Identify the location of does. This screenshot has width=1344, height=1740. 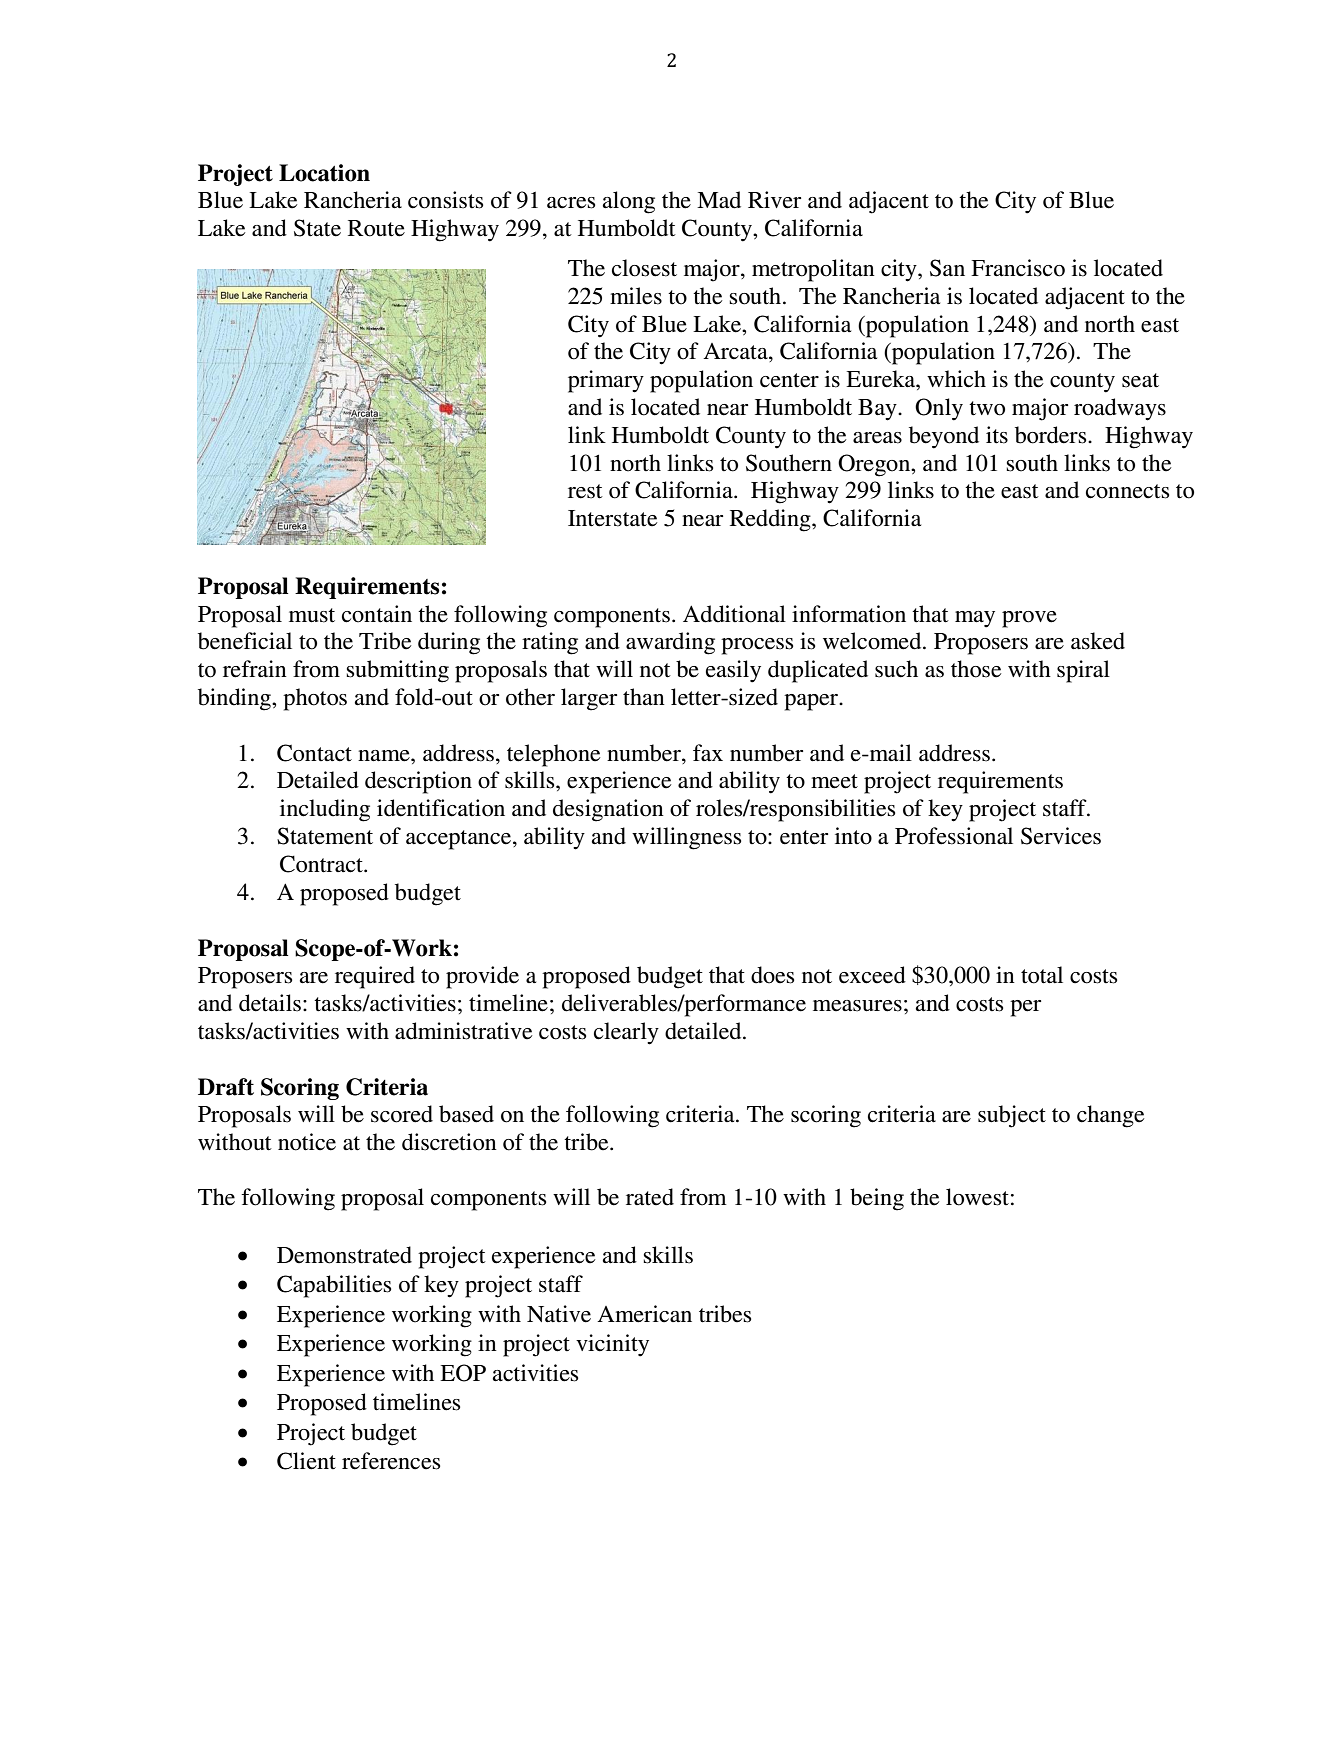
(772, 975).
